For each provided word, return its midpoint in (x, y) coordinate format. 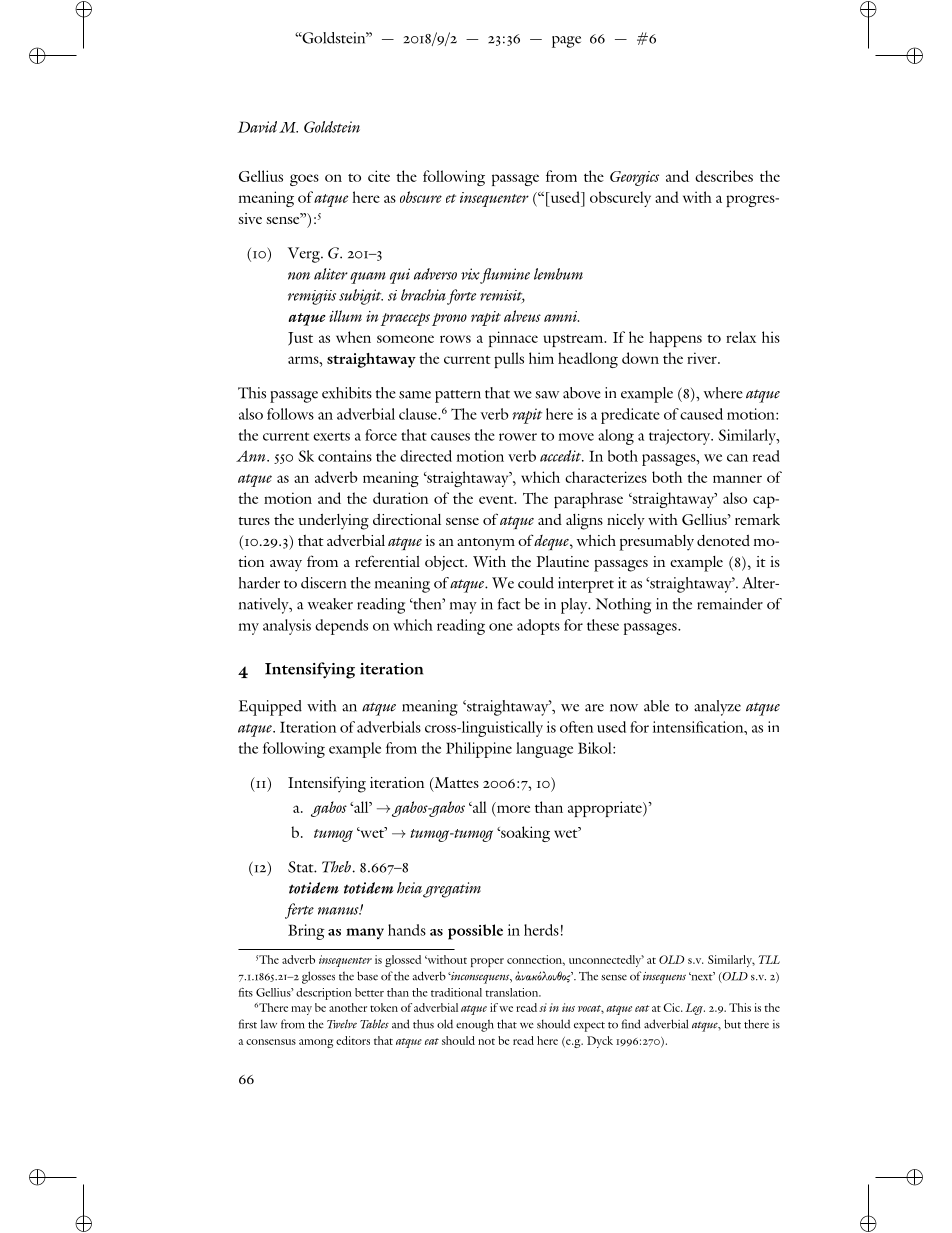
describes (724, 176)
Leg (695, 1009)
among (316, 1043)
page (566, 42)
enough (475, 1025)
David (257, 127)
